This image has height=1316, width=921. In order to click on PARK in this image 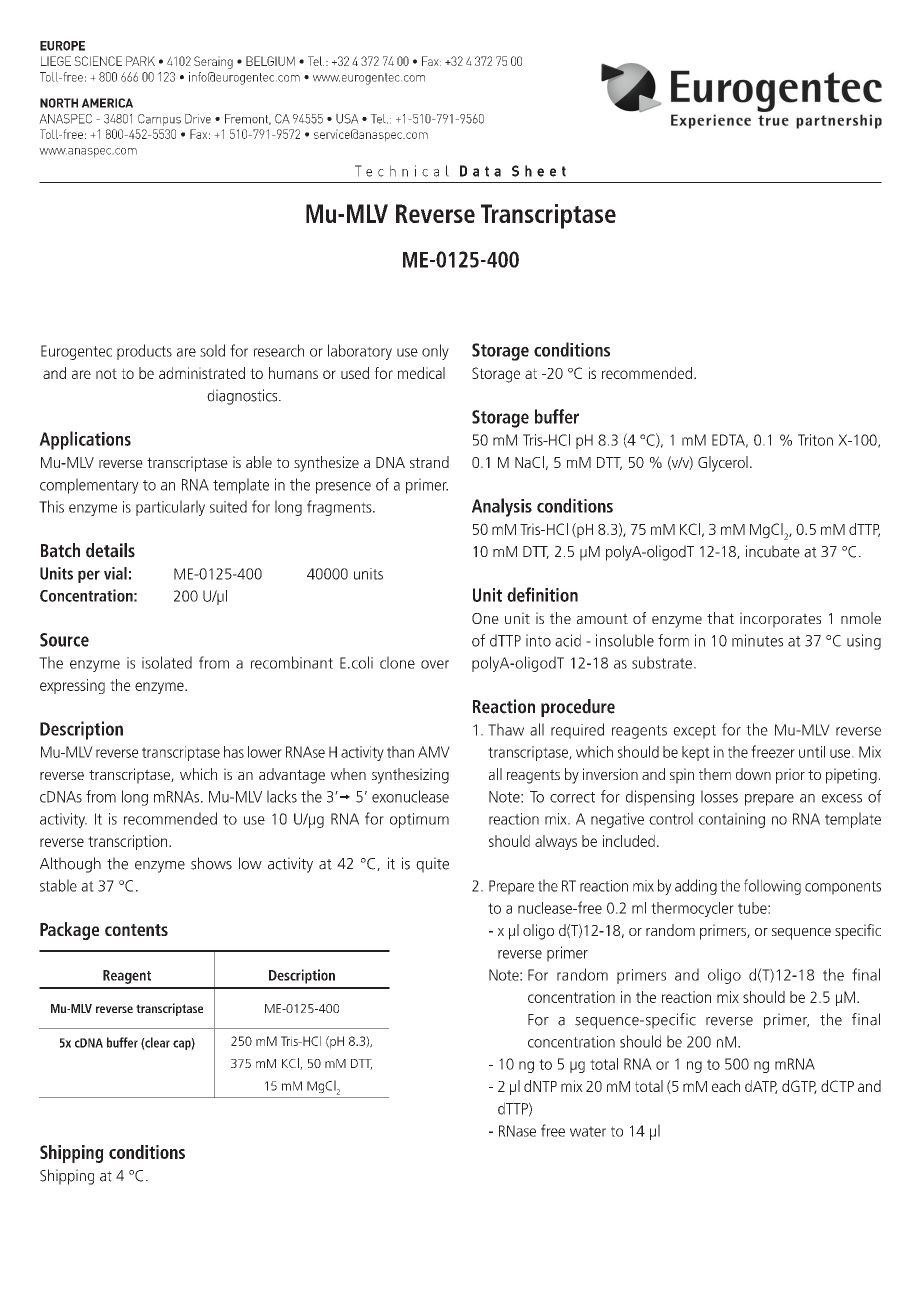, I will do `click(140, 61)`.
